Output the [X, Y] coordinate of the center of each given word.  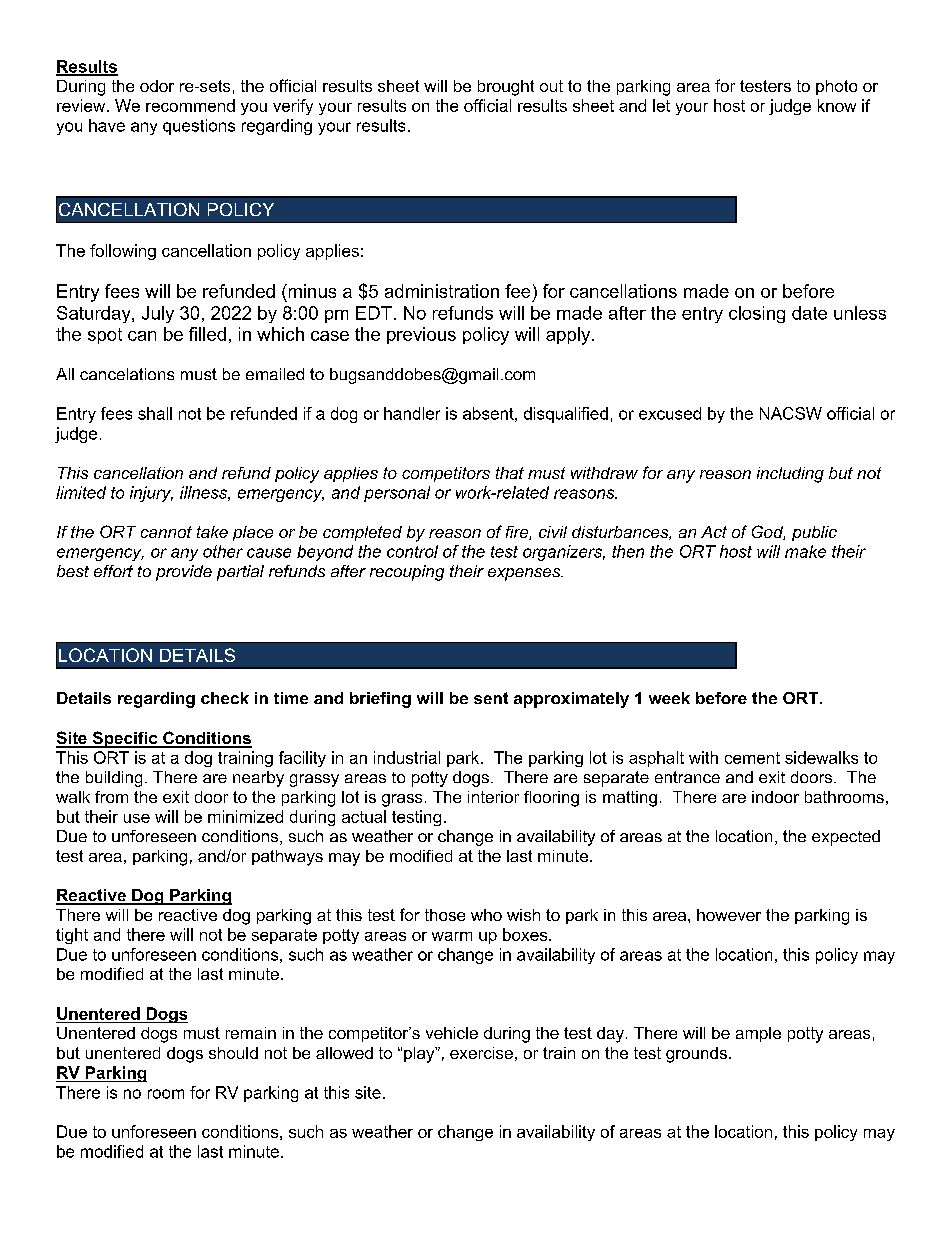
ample [758, 1034]
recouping [407, 573]
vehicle [452, 1033]
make [805, 551]
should [233, 1053]
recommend [190, 105]
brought [506, 88]
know [837, 105]
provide [184, 573]
